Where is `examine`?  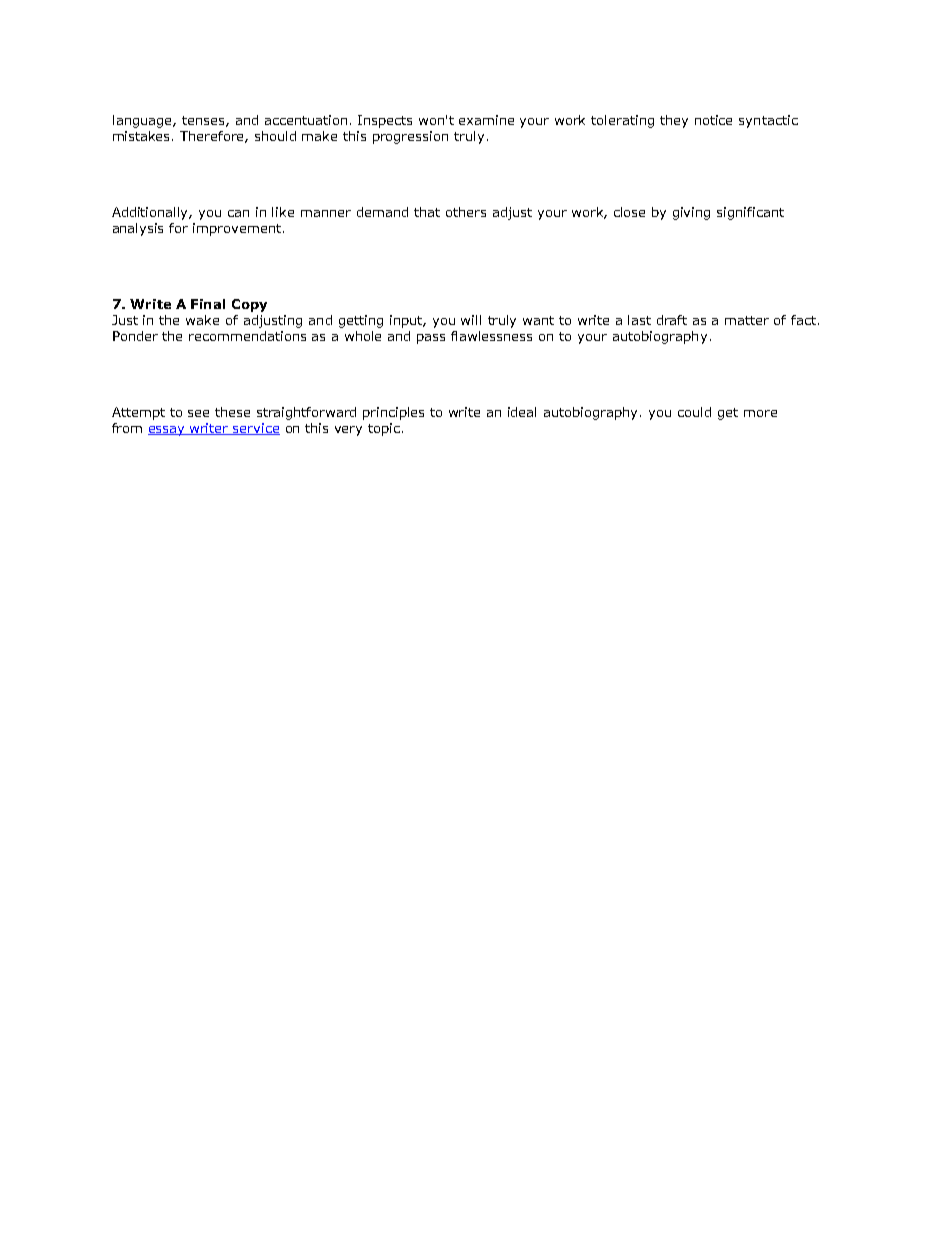
examine is located at coordinates (486, 120).
